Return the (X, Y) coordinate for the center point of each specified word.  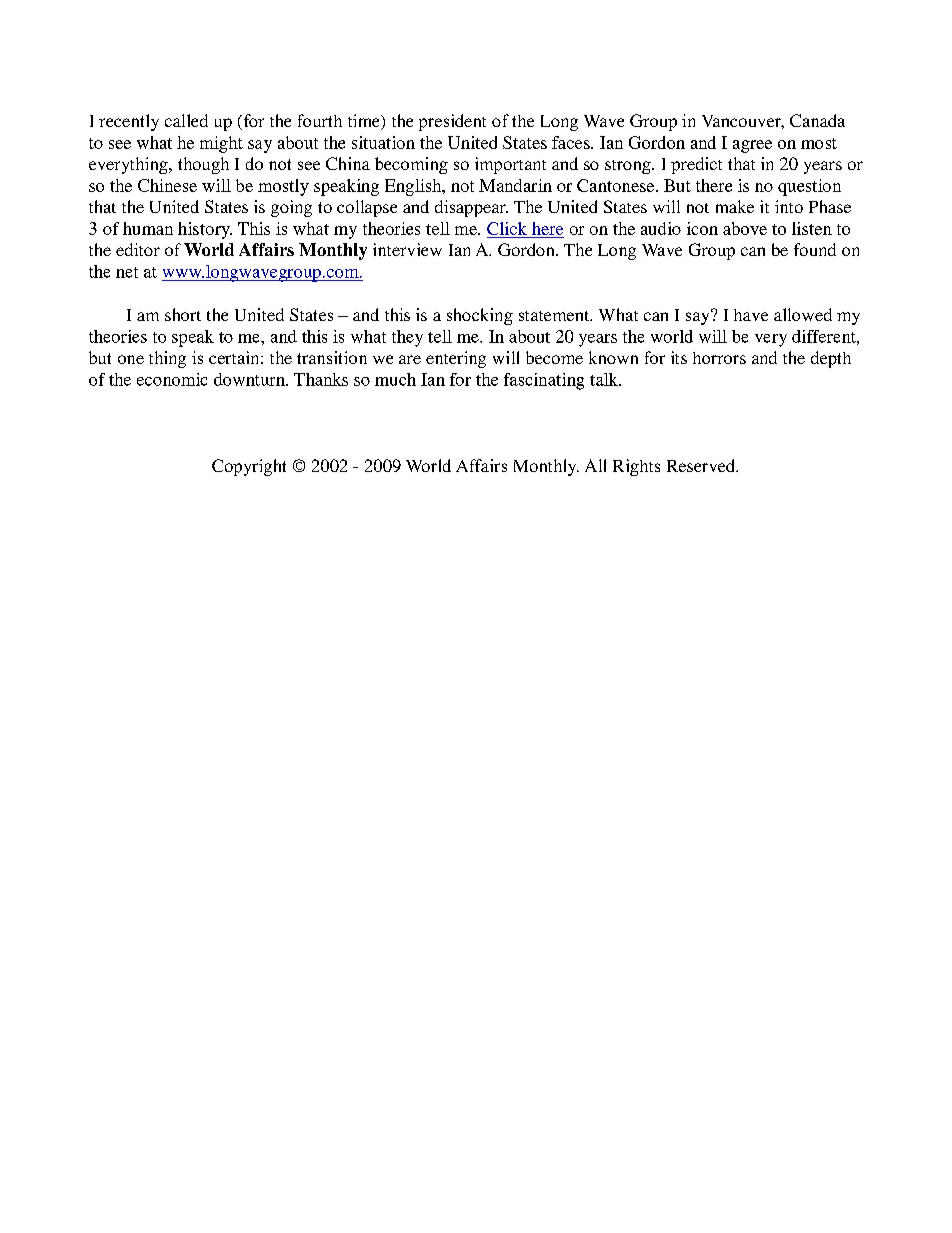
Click (507, 228)
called (186, 120)
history (205, 230)
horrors (719, 358)
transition (332, 357)
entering (456, 359)
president (452, 122)
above (745, 228)
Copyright (249, 467)
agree (752, 146)
